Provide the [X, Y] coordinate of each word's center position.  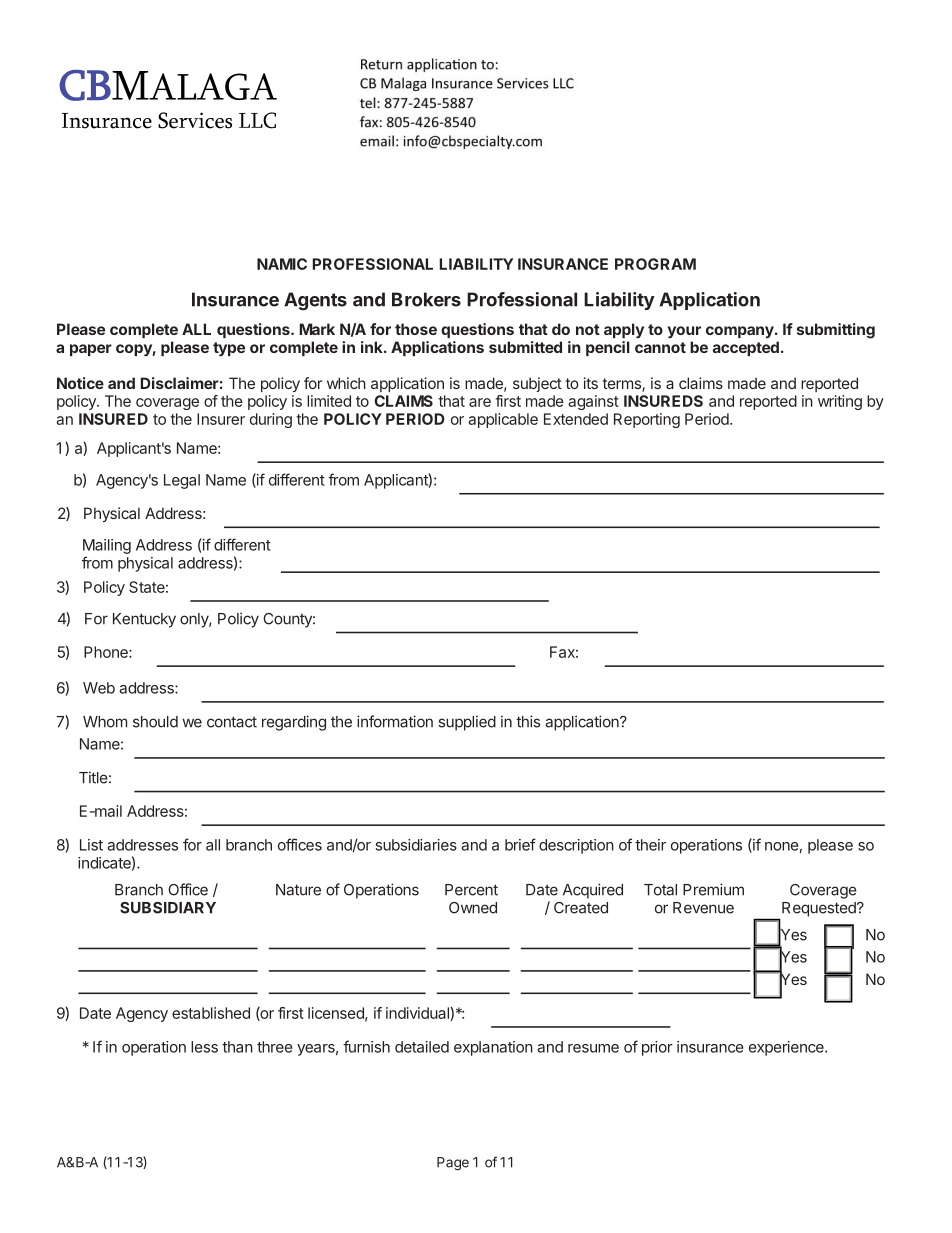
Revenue [703, 908]
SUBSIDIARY [168, 908]
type [229, 349]
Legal [182, 481]
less [204, 1047]
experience [787, 1048]
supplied [467, 723]
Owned [473, 908]
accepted [746, 348]
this [528, 721]
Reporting [647, 420]
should [155, 722]
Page [453, 1164]
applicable [503, 420]
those [416, 329]
